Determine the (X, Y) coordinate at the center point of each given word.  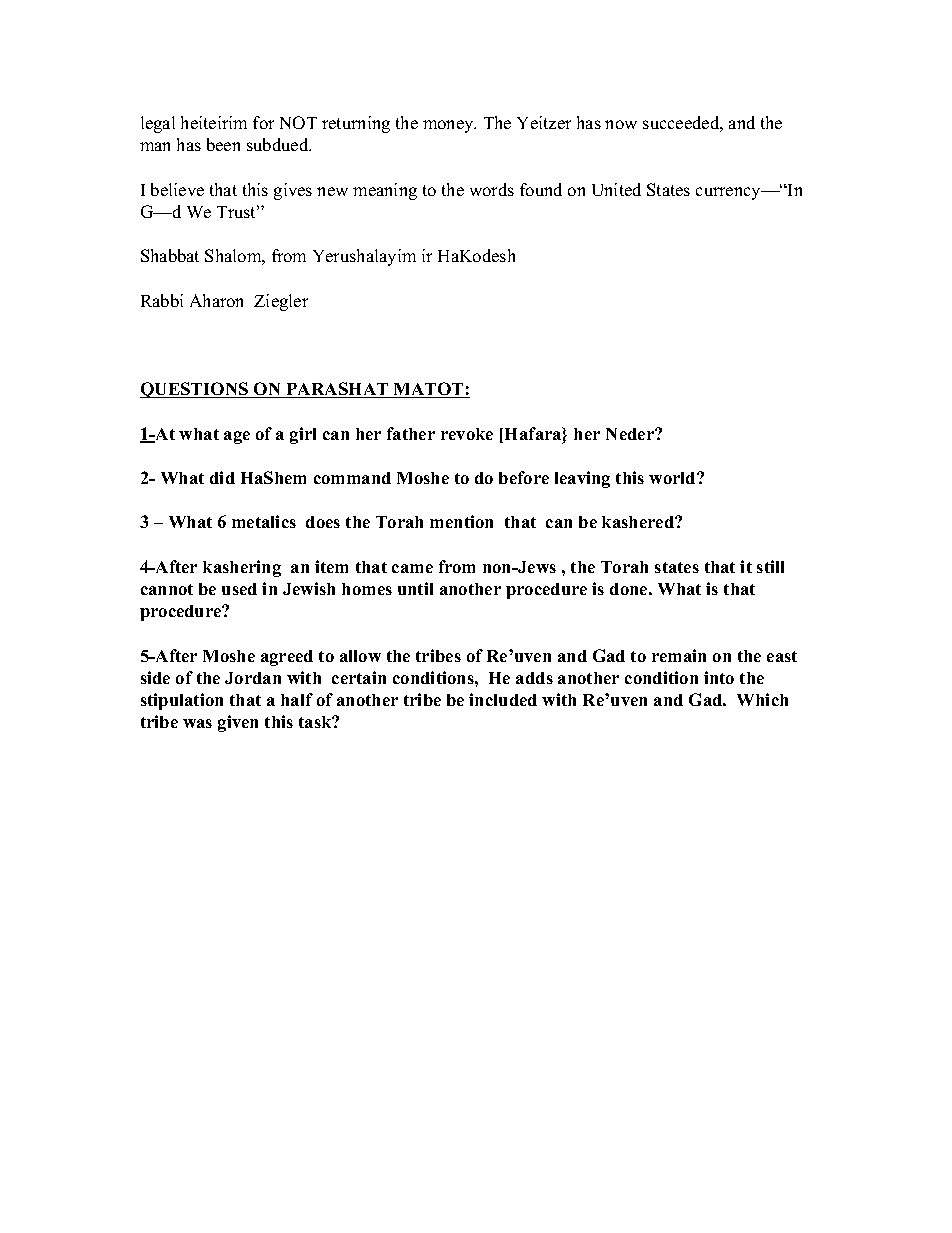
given (238, 723)
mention (461, 521)
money (449, 126)
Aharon (216, 300)
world (673, 478)
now (621, 124)
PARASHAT (337, 390)
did (222, 477)
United (616, 189)
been (223, 144)
